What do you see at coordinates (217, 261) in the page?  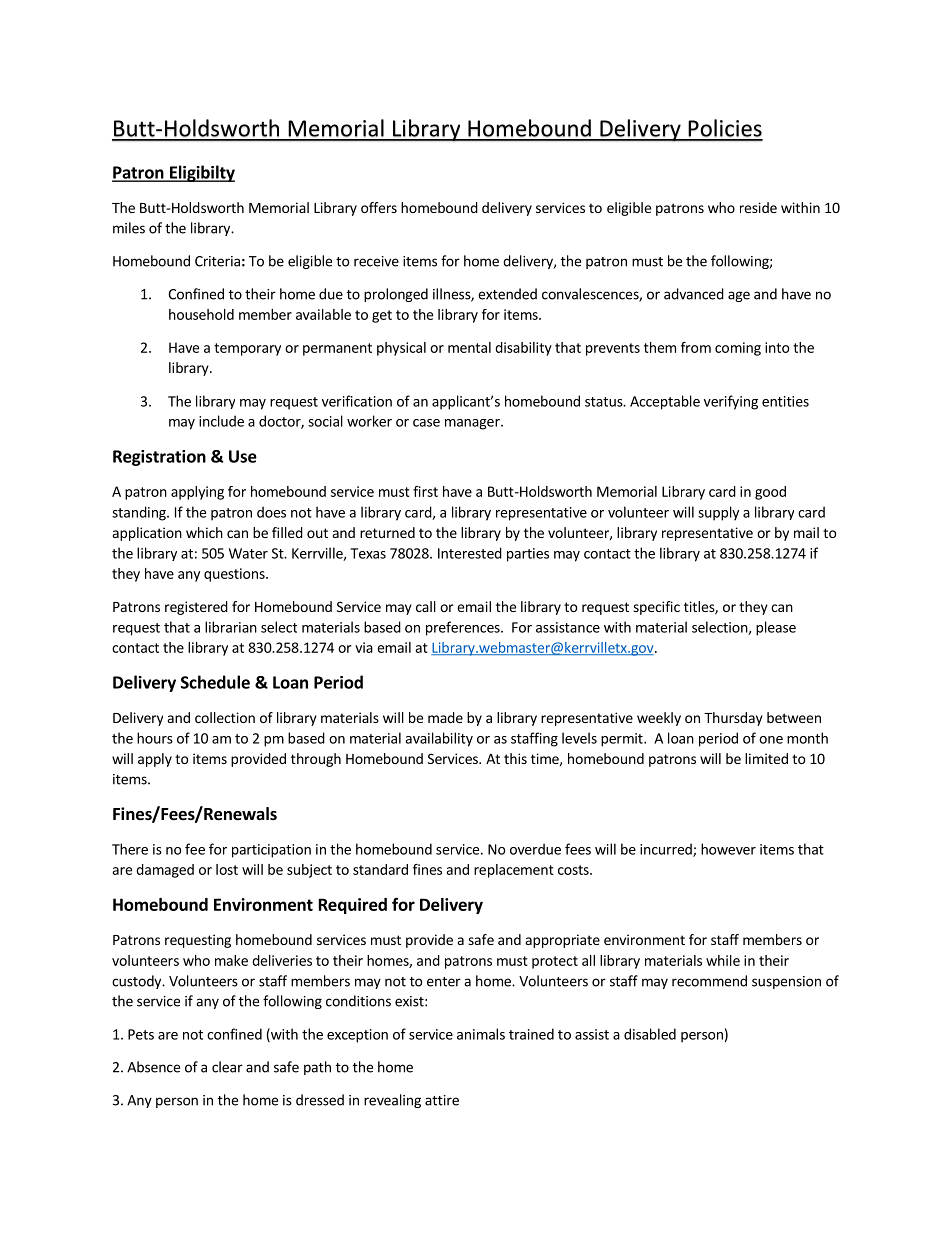 I see `Criteria` at bounding box center [217, 261].
